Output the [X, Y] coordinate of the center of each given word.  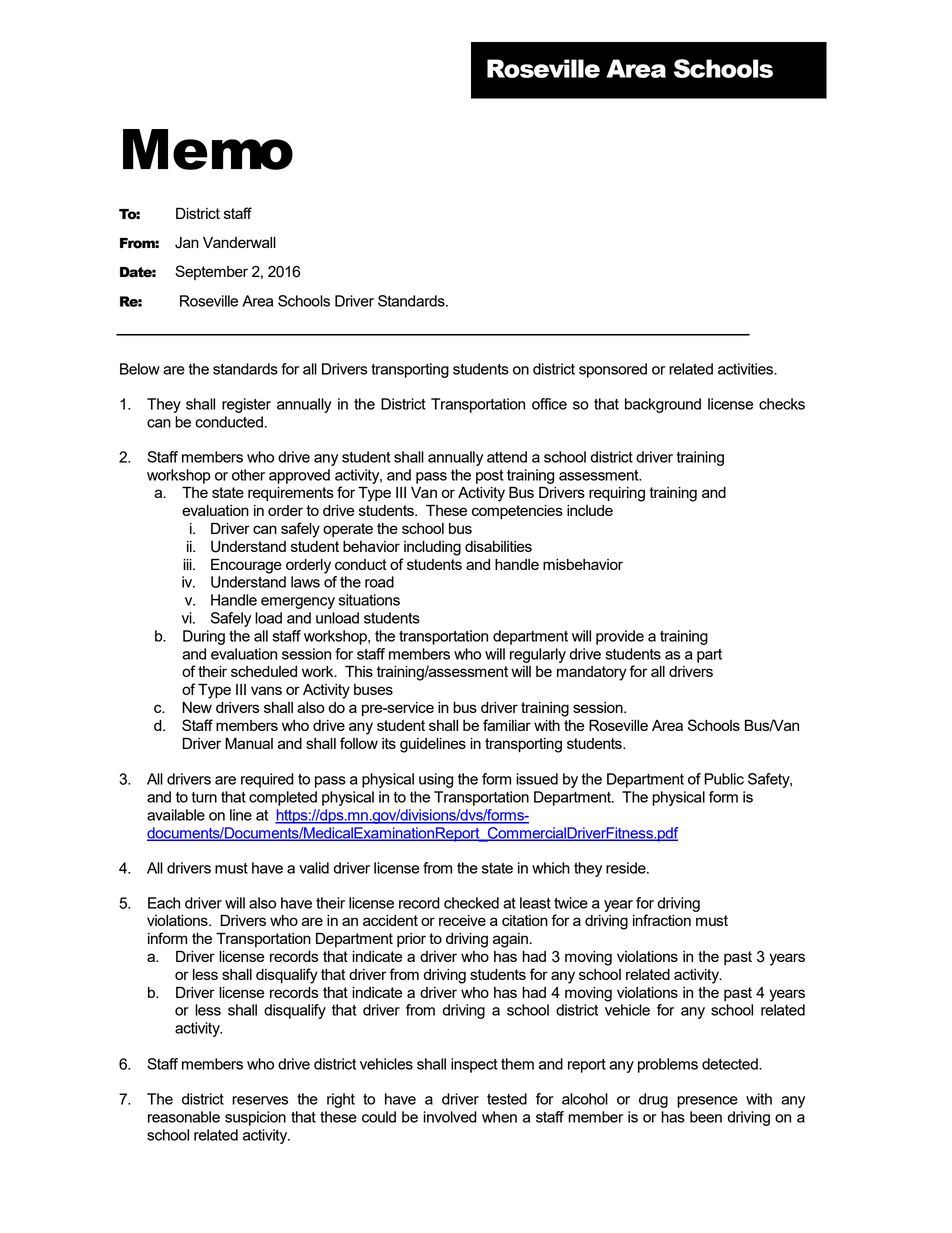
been [706, 1117]
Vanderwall [239, 242]
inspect [474, 1065]
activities [747, 369]
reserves [260, 1100]
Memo [208, 149]
